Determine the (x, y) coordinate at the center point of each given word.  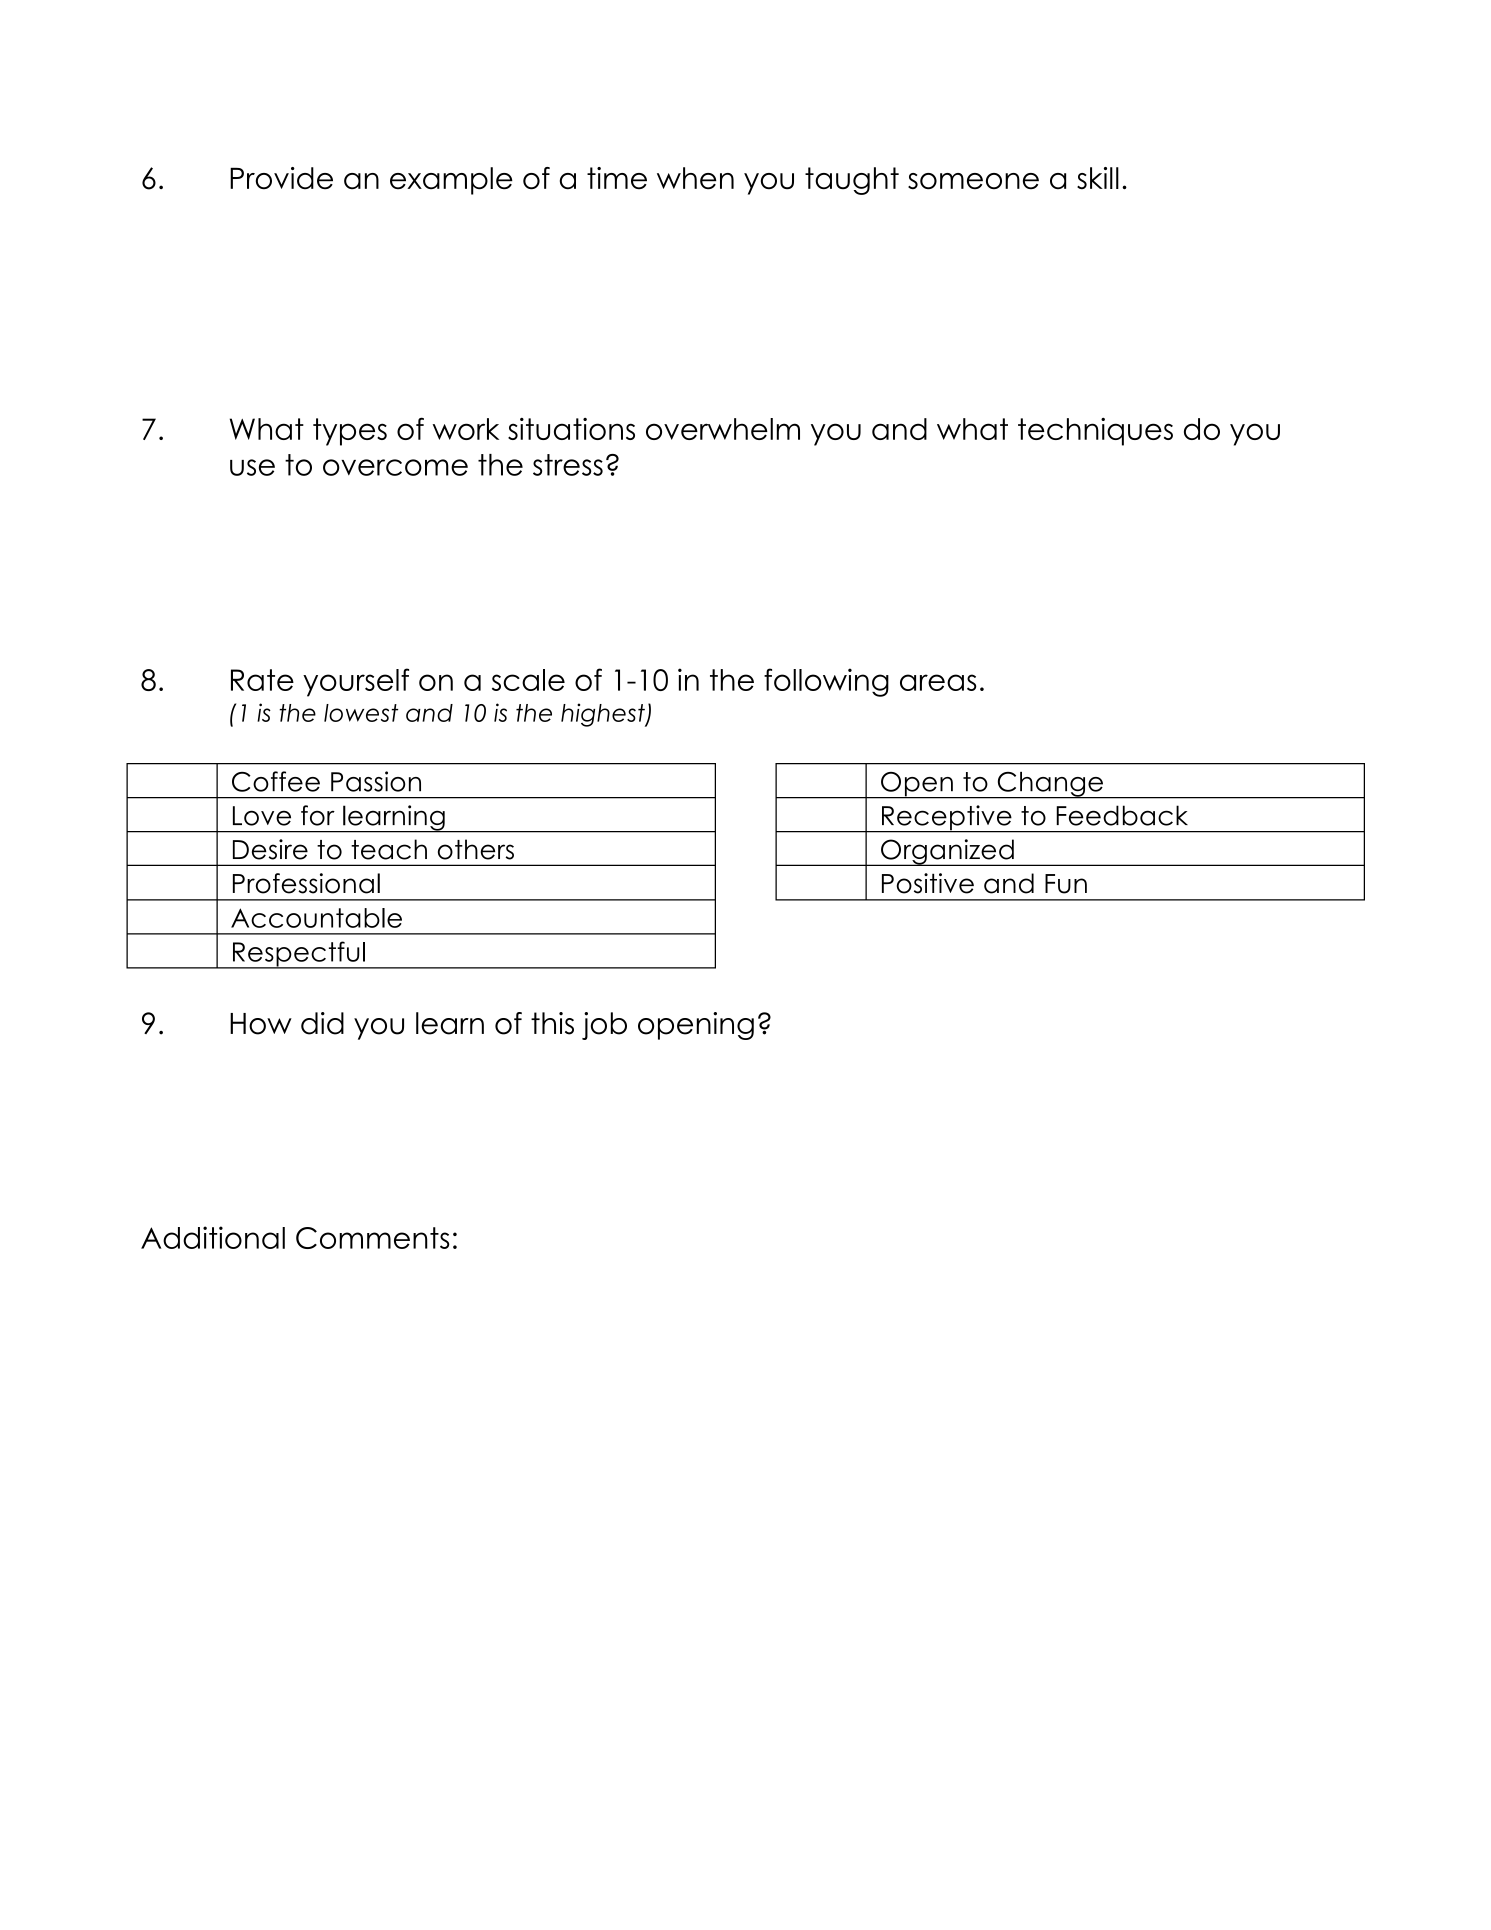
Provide (281, 178)
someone (973, 181)
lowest (361, 713)
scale (528, 680)
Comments (373, 1238)
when (695, 178)
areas (938, 682)
